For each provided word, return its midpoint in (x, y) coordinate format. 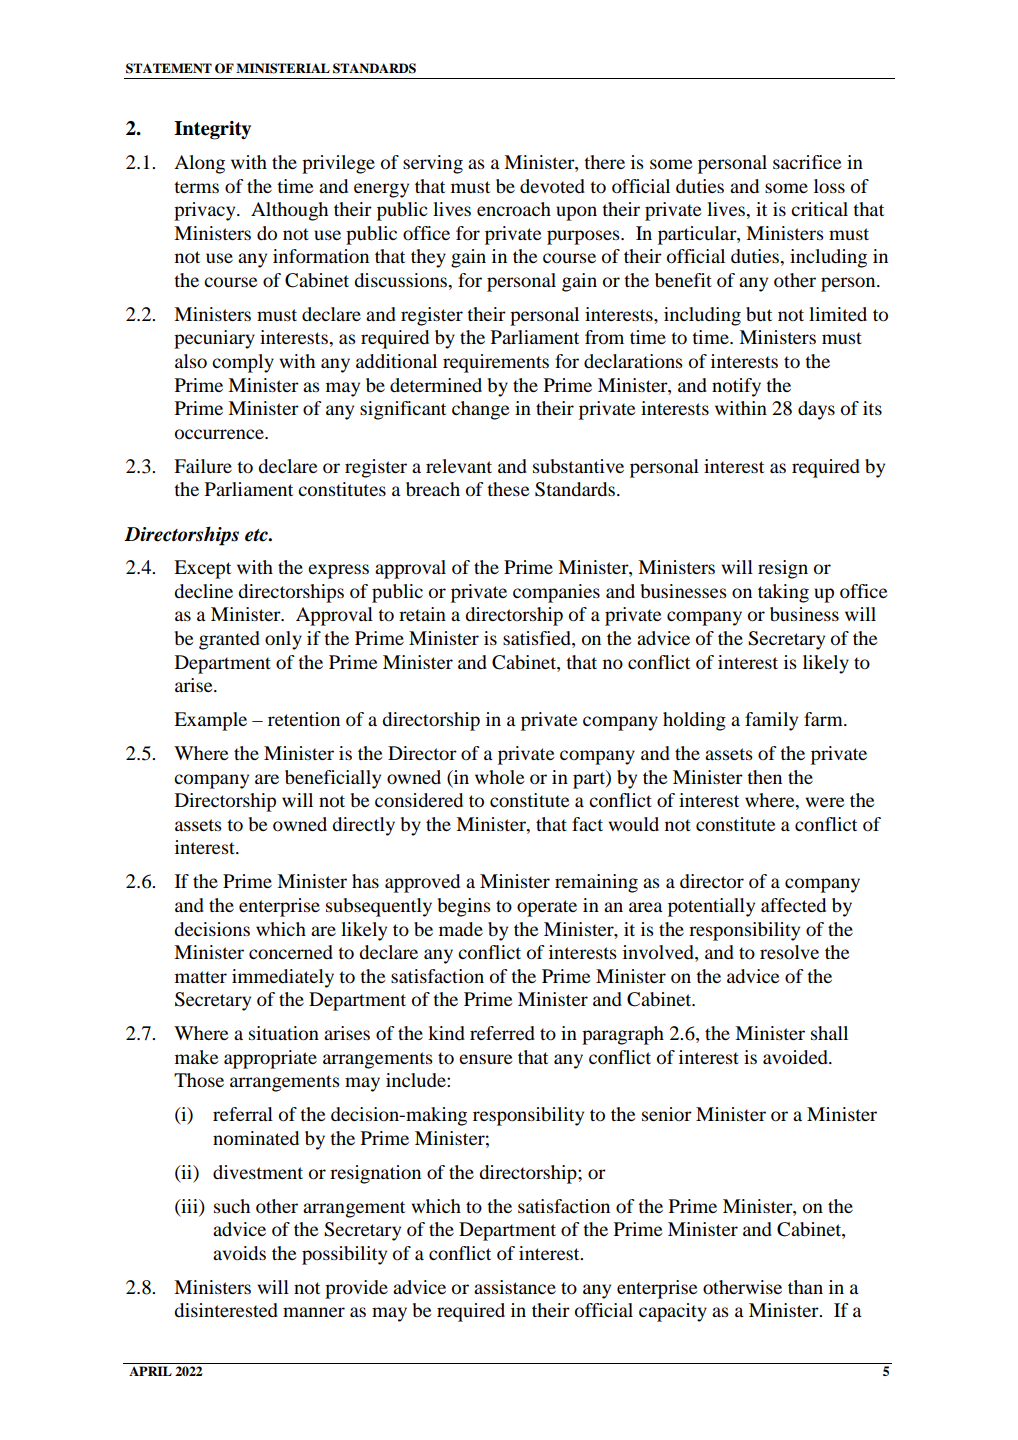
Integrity (212, 130)
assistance (515, 1287)
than (805, 1287)
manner (314, 1312)
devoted (552, 186)
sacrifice (807, 162)
